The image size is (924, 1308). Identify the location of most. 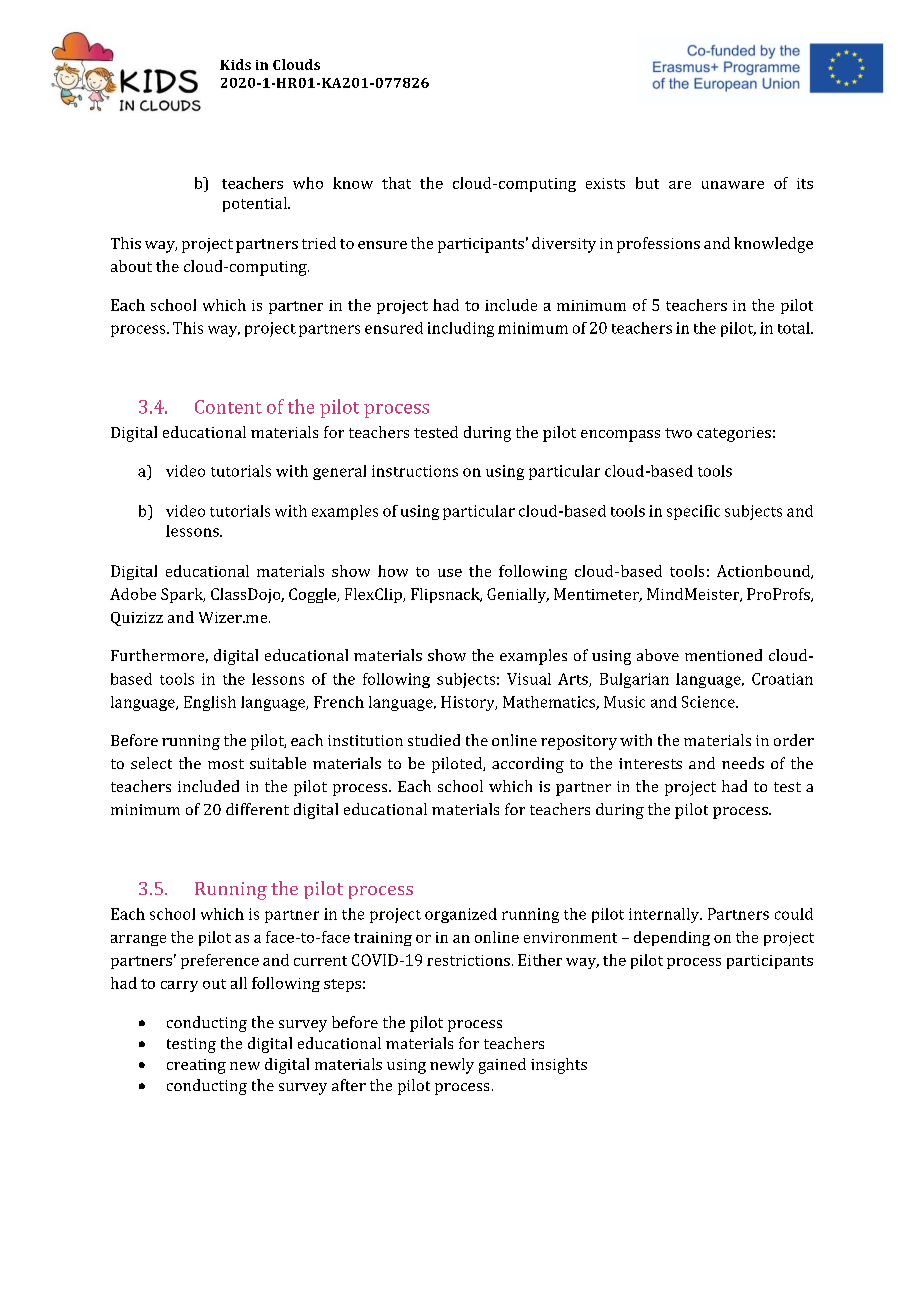
(226, 764).
